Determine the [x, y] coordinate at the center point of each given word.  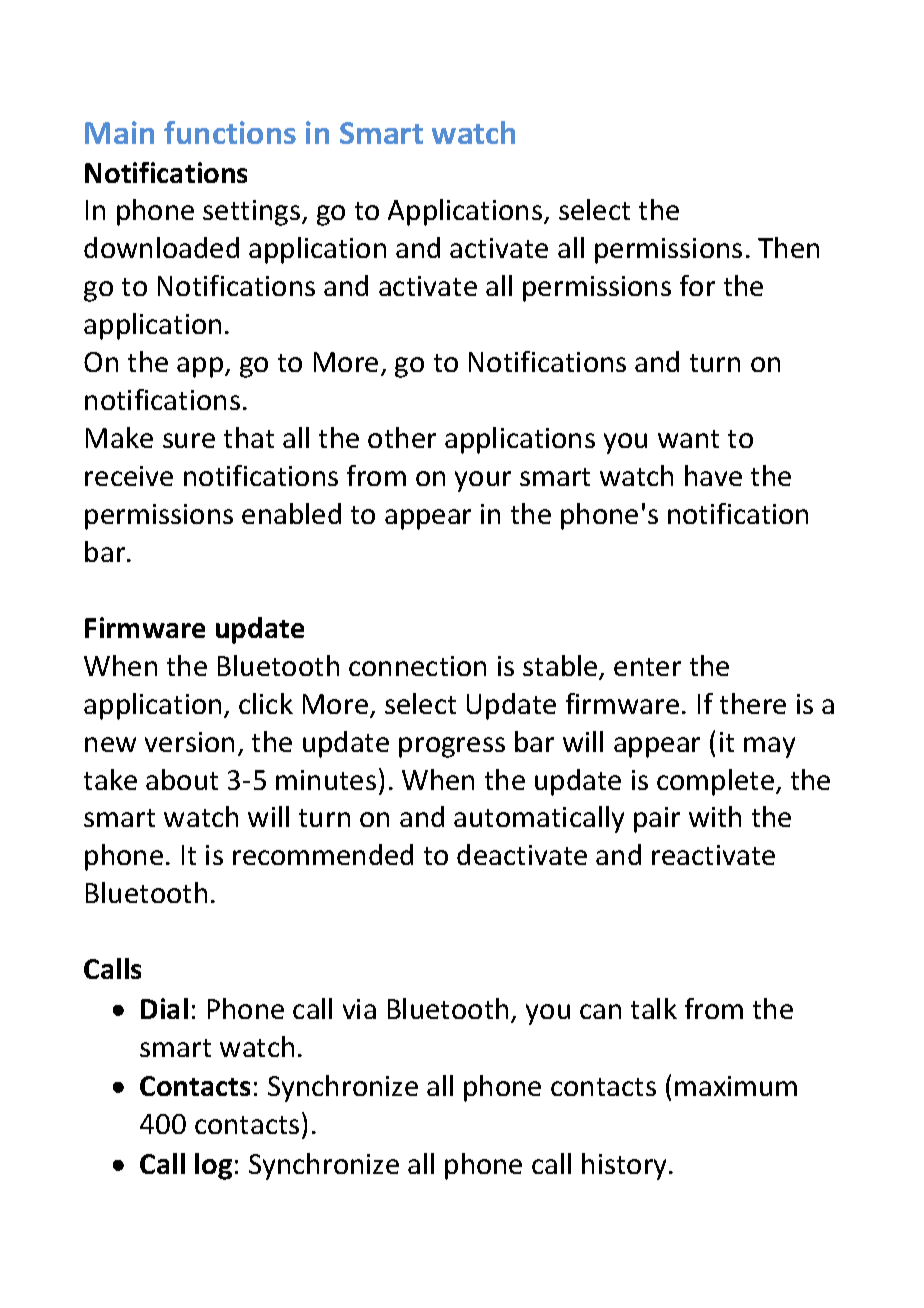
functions [230, 132]
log [213, 1166]
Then [788, 247]
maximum [736, 1086]
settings [253, 213]
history [626, 1166]
